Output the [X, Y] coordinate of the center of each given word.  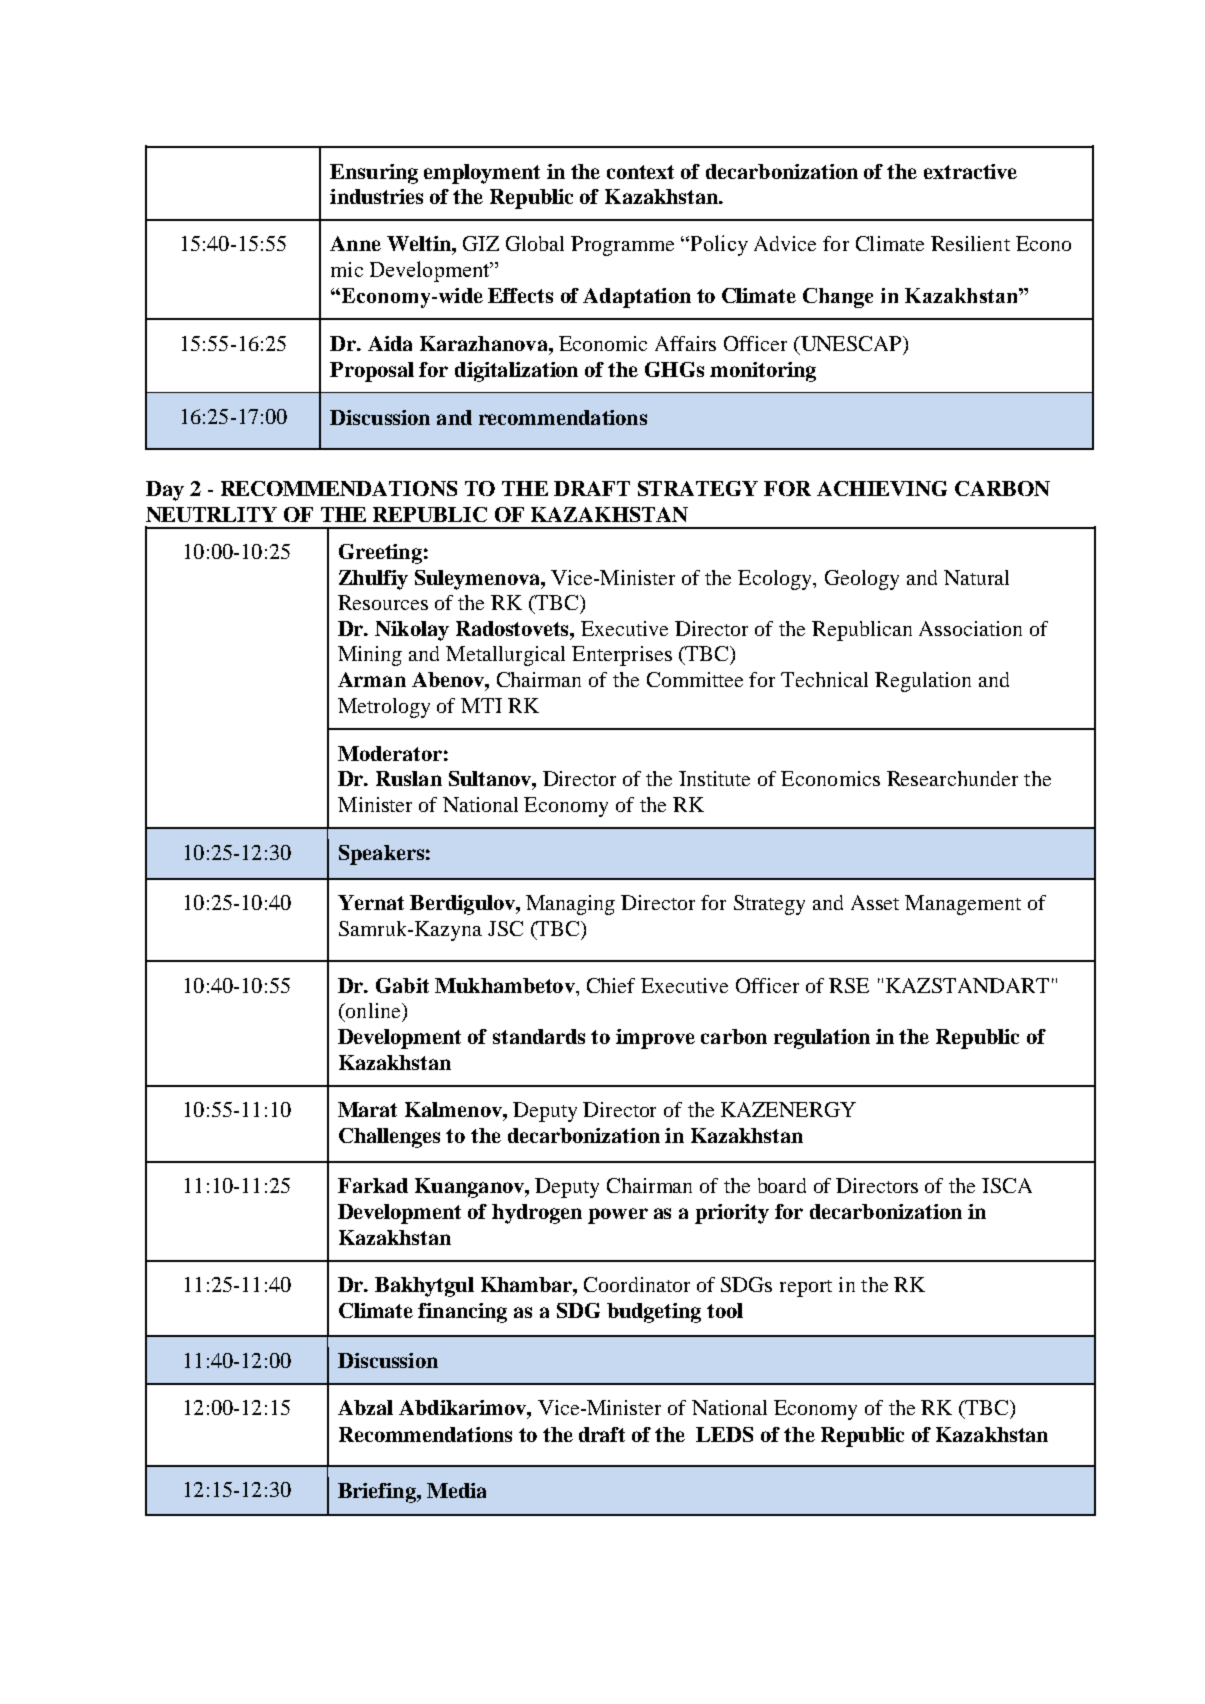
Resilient [970, 243]
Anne [355, 243]
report [806, 1288]
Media [456, 1490]
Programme [622, 246]
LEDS [724, 1434]
